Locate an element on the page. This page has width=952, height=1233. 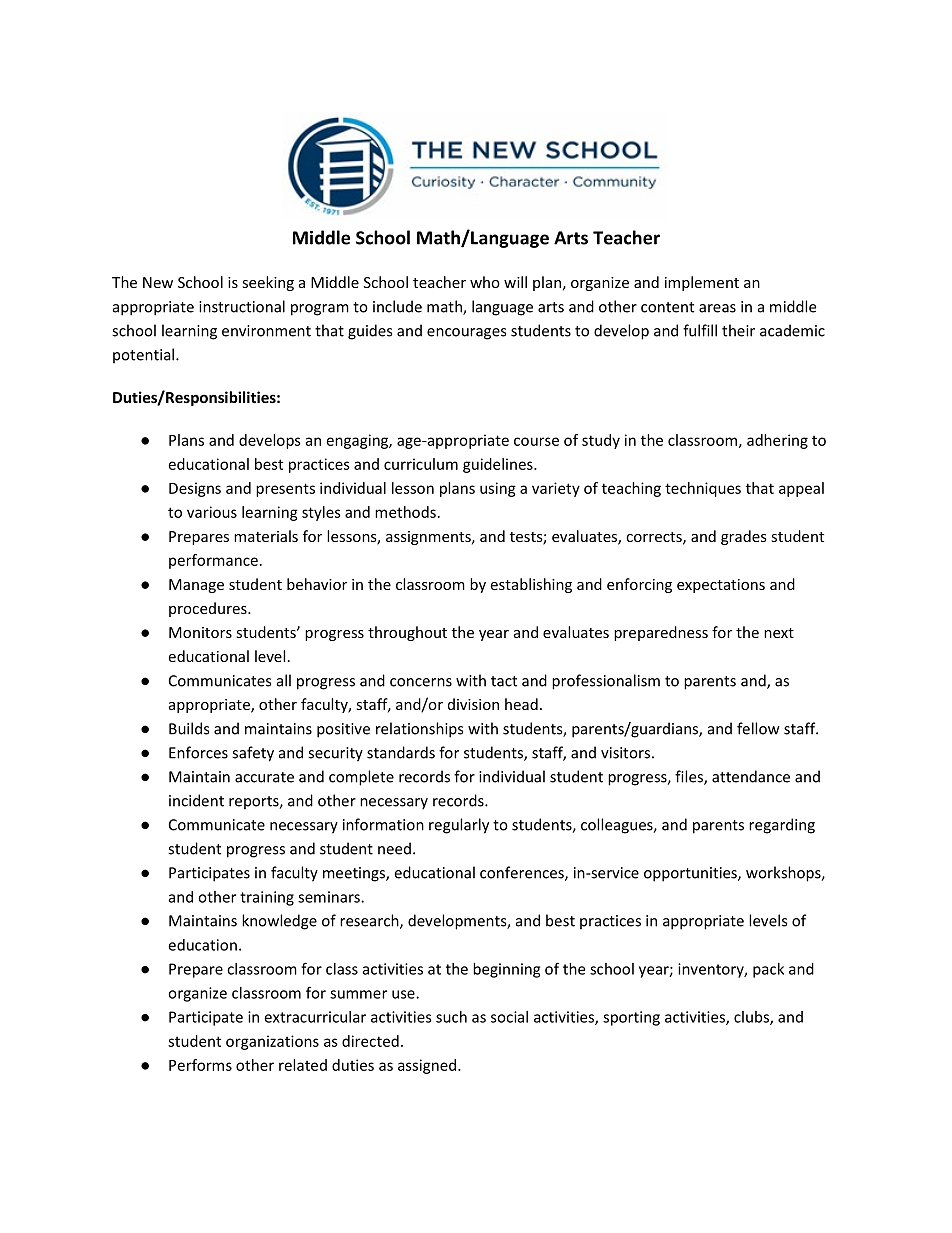
such is located at coordinates (451, 1017).
